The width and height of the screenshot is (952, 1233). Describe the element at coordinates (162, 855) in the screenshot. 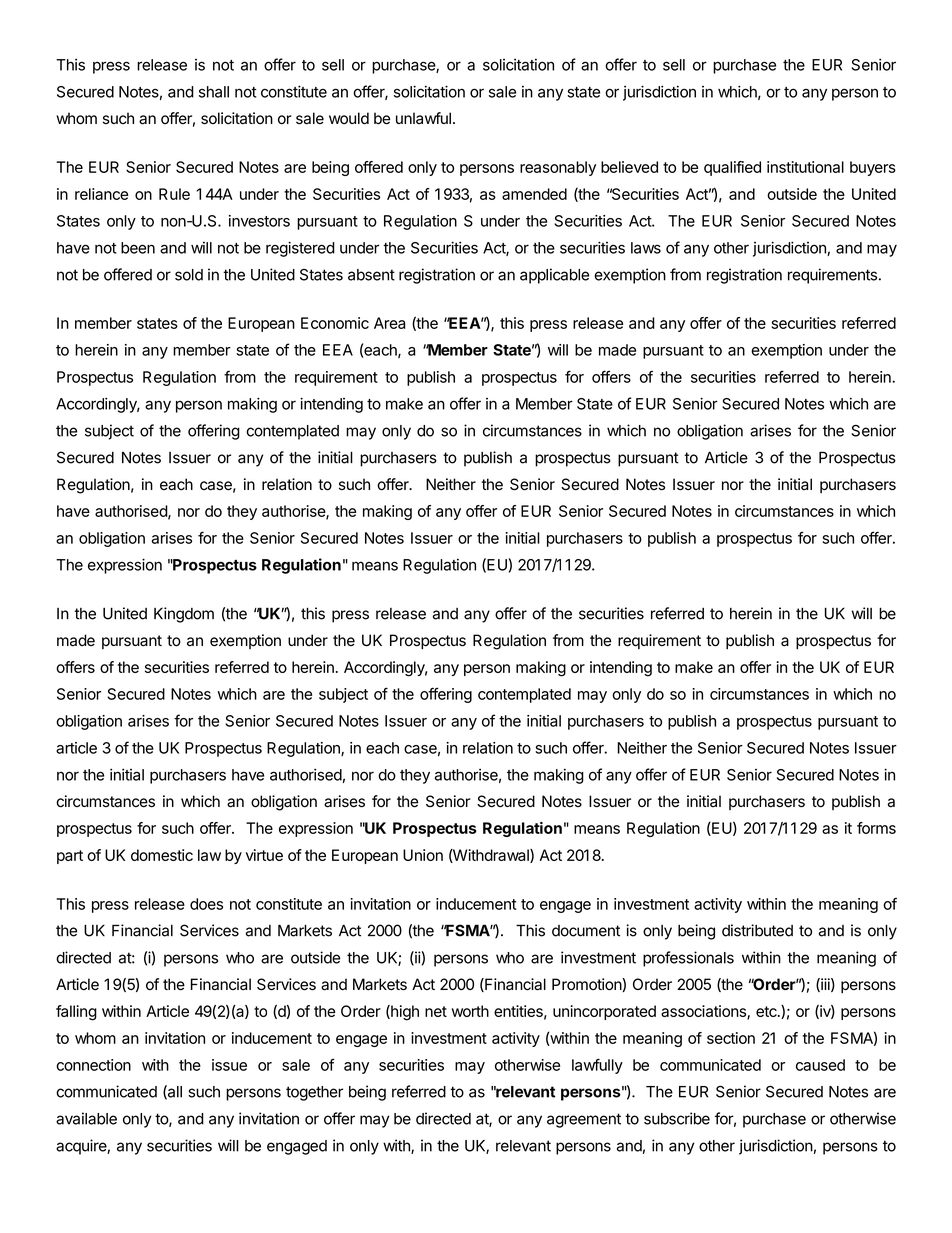

I see `domestic` at that location.
